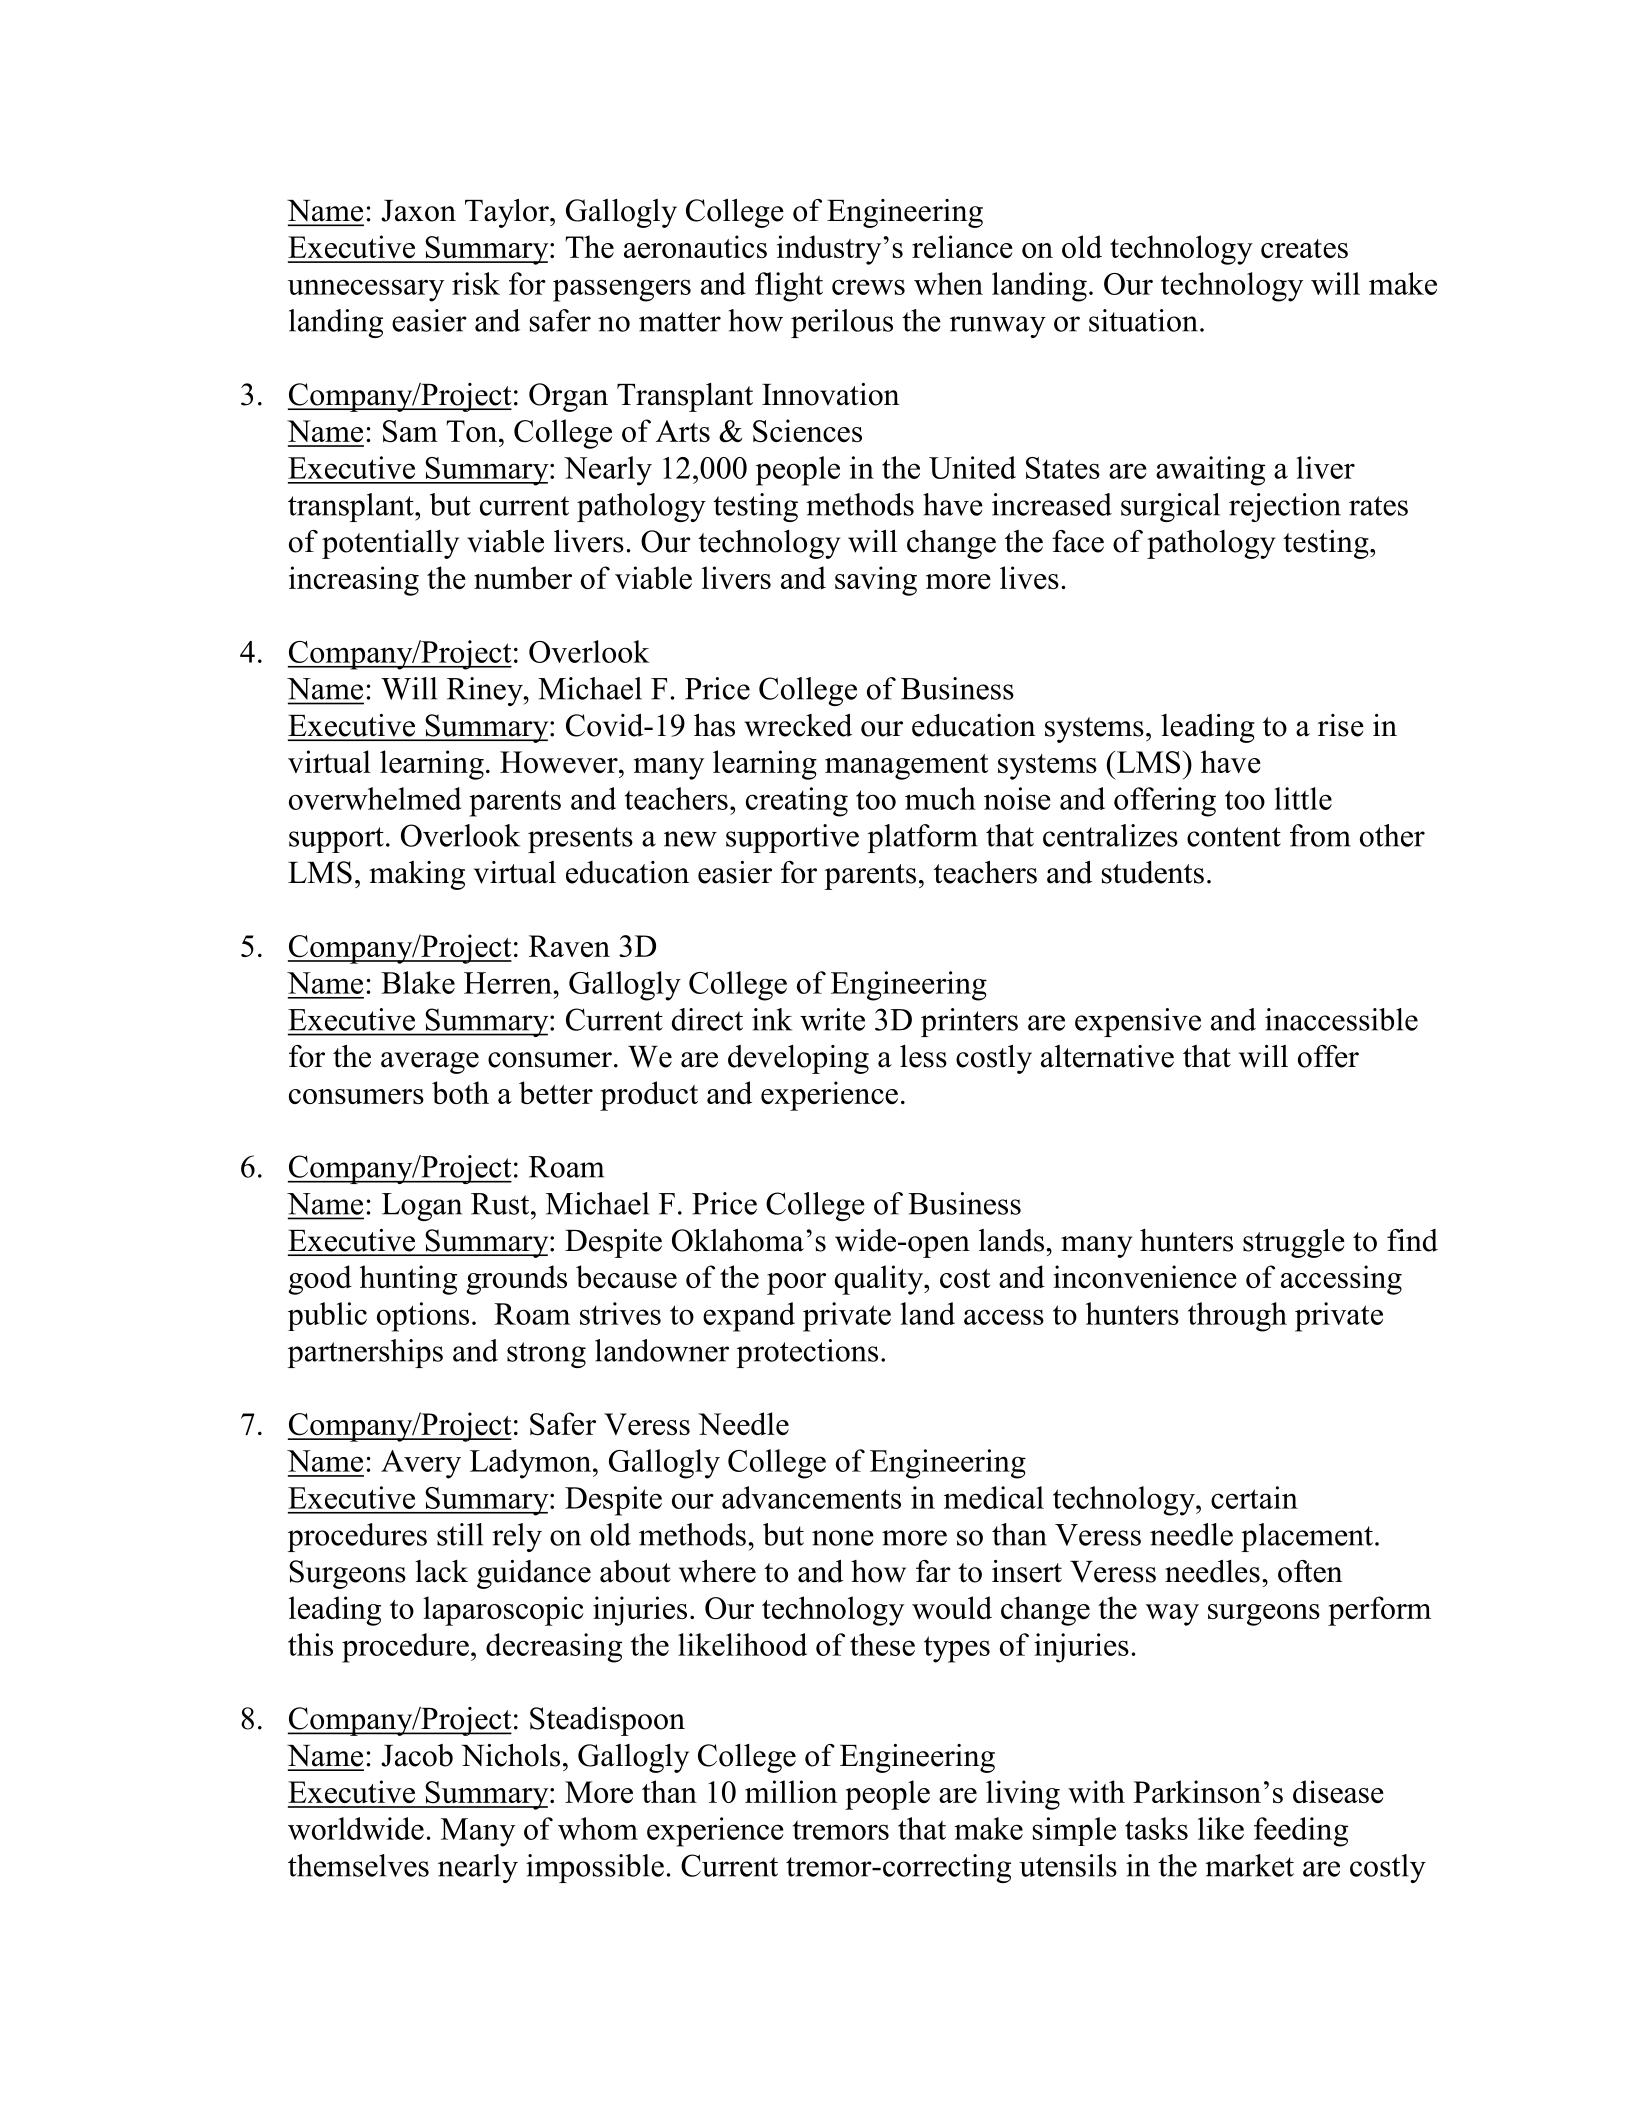  I want to click on feeding, so click(1301, 1832).
